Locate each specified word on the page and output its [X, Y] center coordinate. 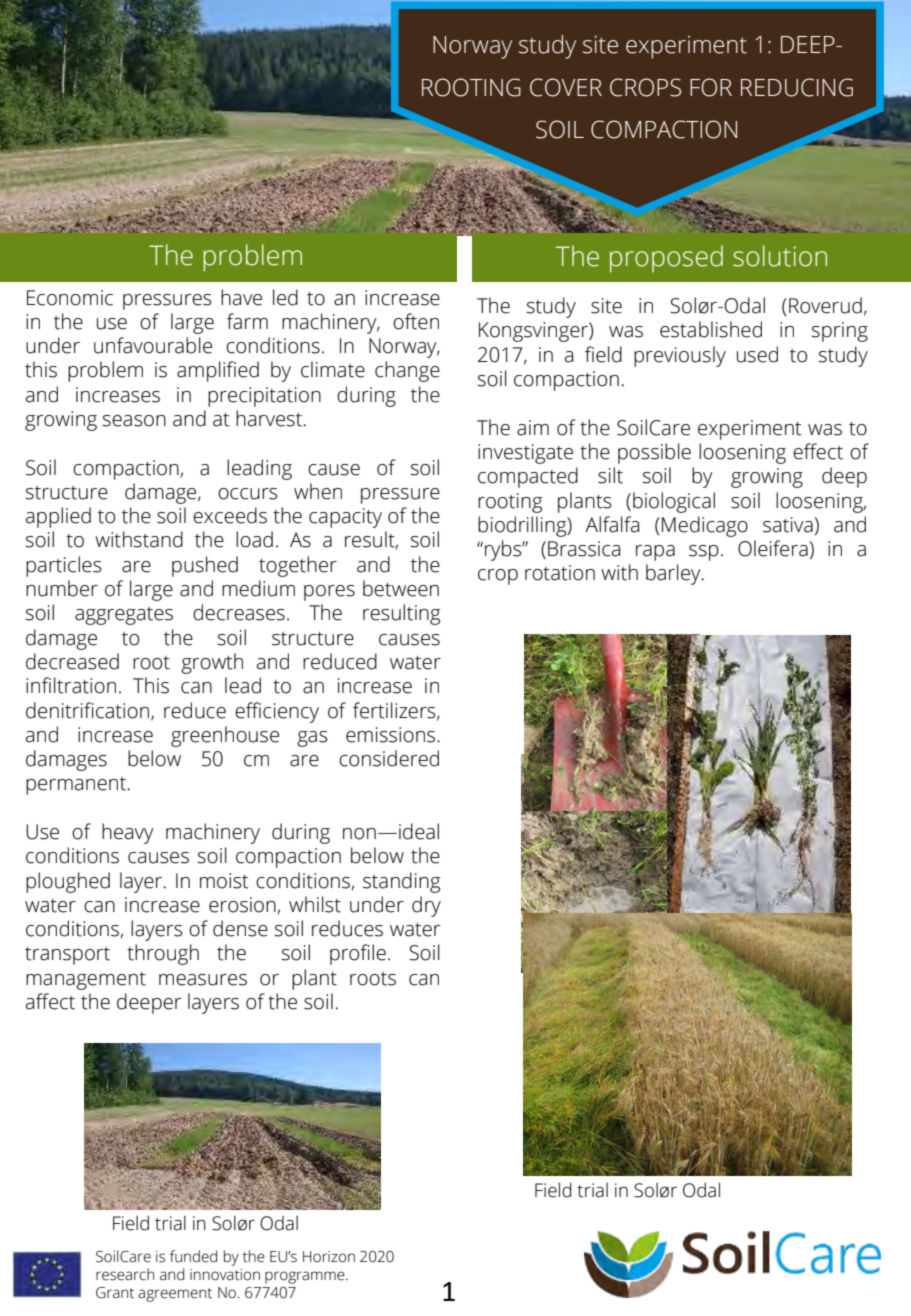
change [407, 371]
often [416, 321]
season [134, 421]
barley [674, 574]
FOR [711, 87]
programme [306, 1277]
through [163, 954]
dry [426, 906]
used [757, 354]
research [125, 1274]
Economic [70, 298]
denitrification [87, 710]
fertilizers [395, 711]
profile [358, 954]
